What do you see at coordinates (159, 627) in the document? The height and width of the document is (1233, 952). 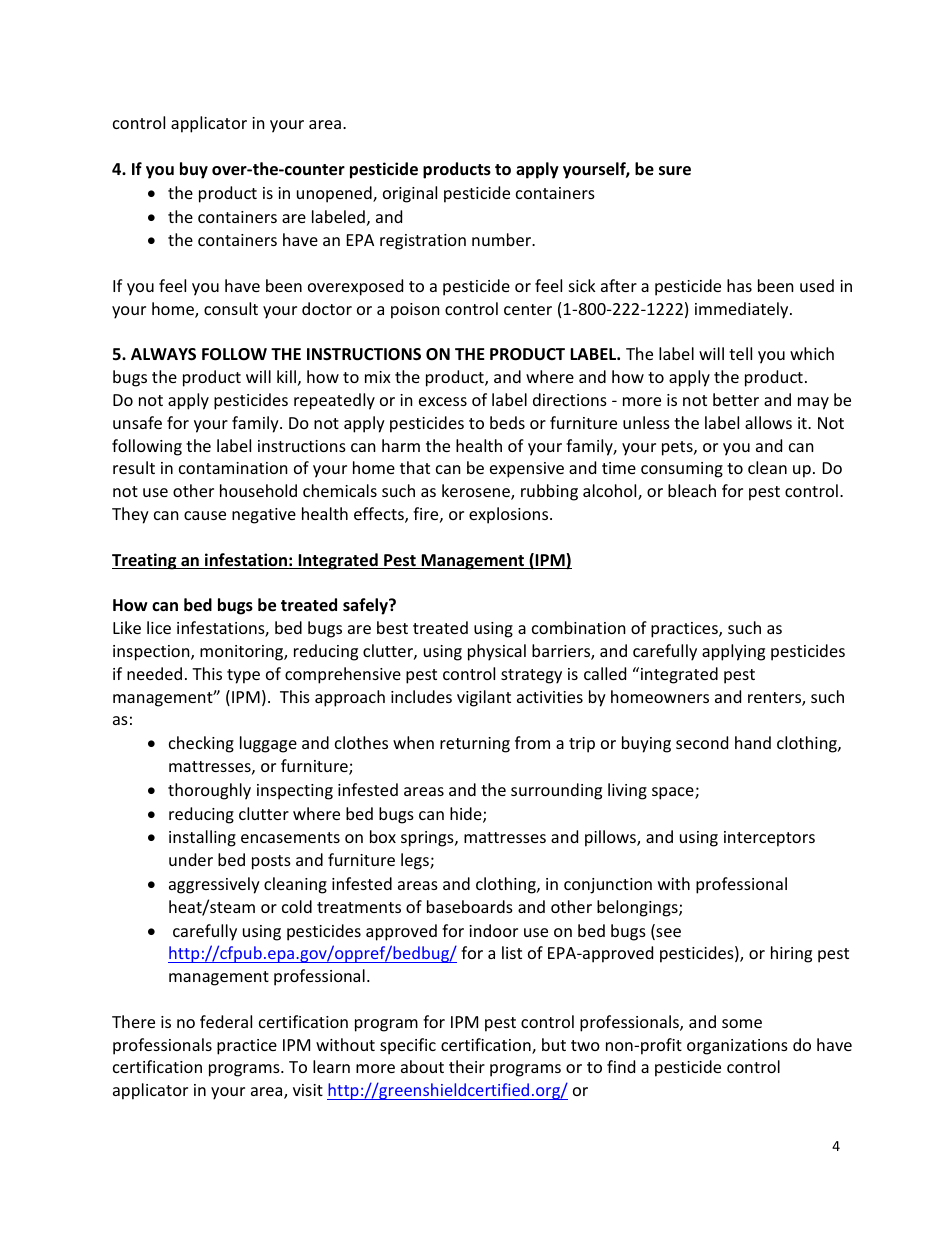 I see `lice` at bounding box center [159, 627].
